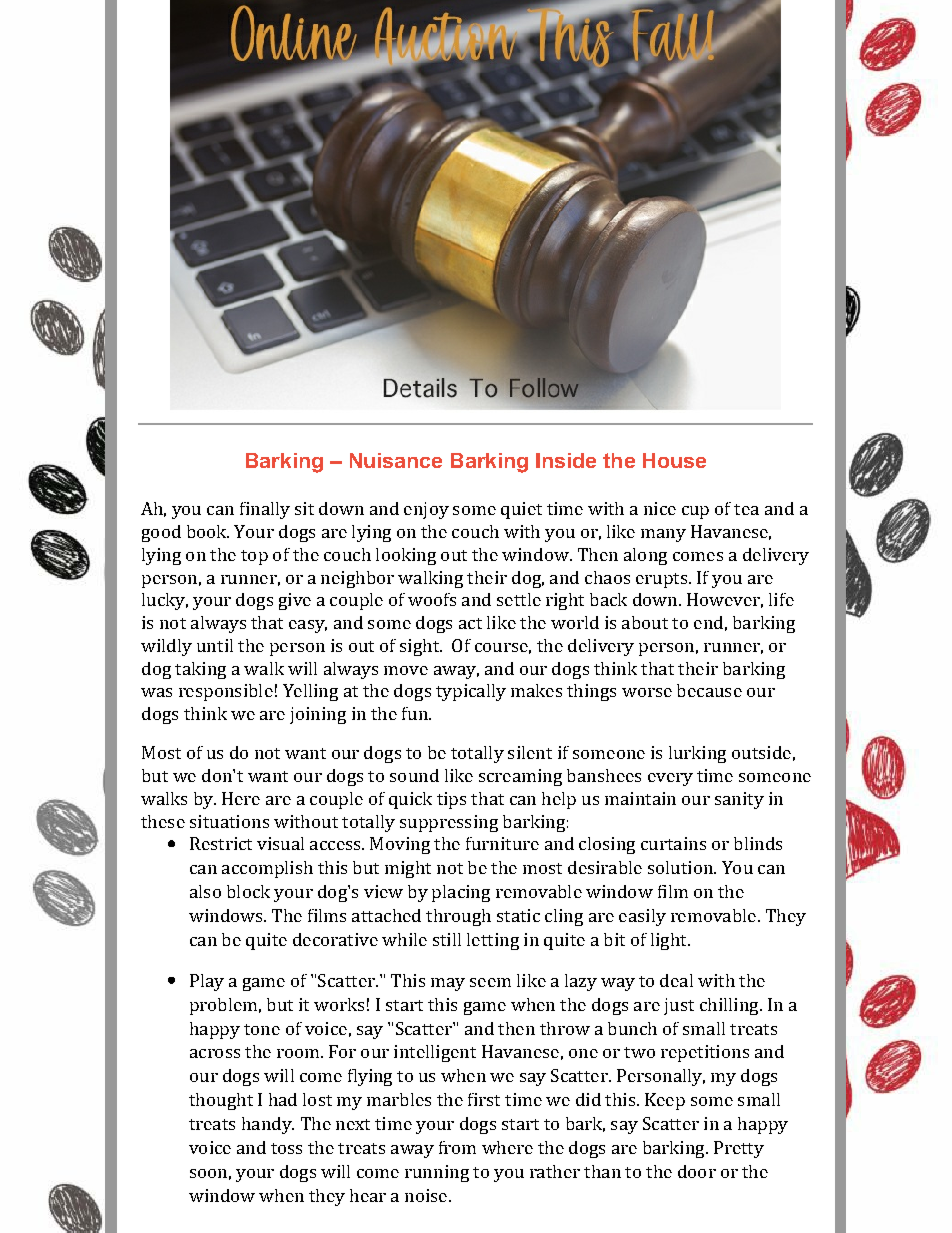  I want to click on because, so click(709, 690).
